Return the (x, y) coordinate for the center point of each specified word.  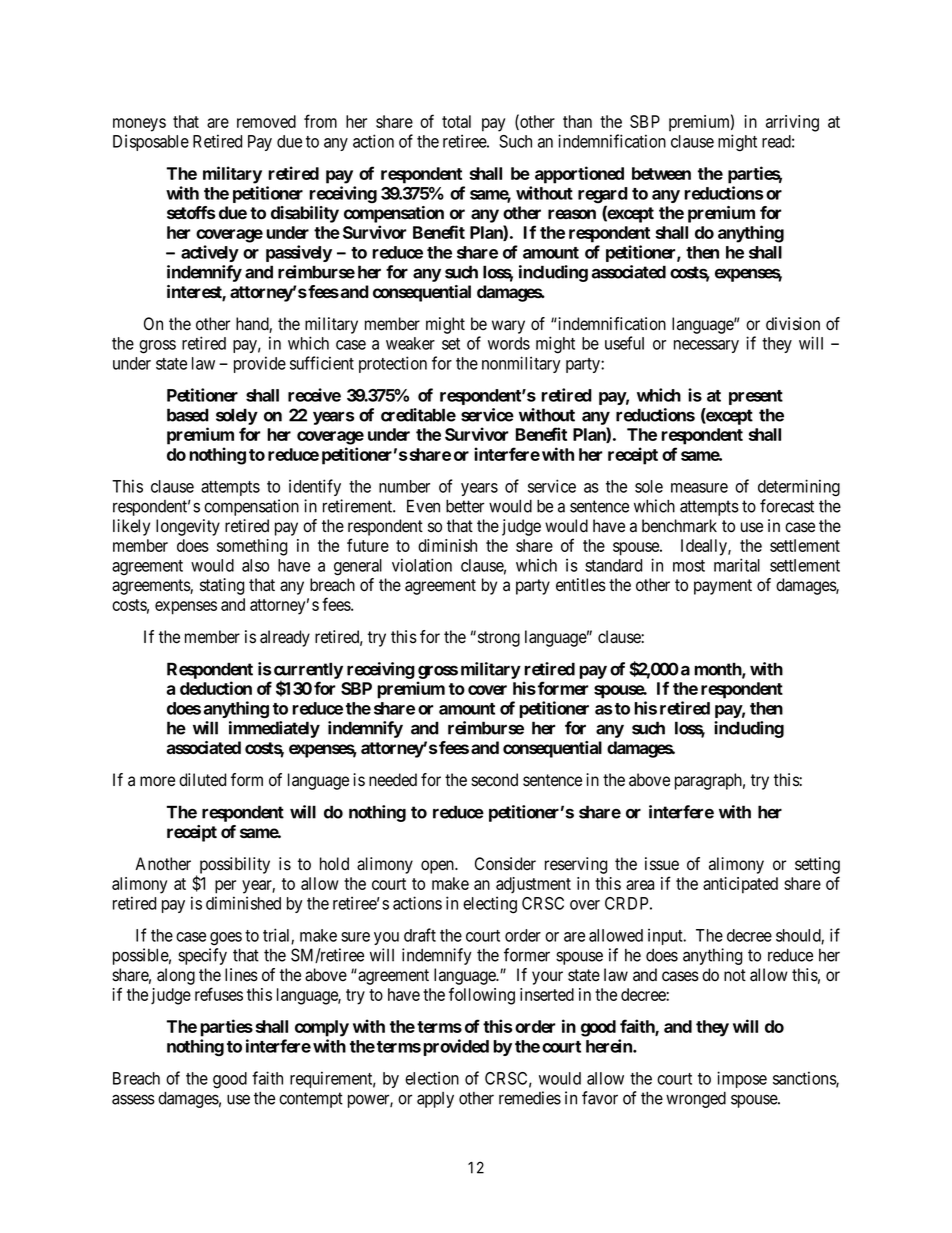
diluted (202, 780)
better (465, 506)
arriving (792, 123)
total (456, 121)
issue (662, 864)
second (494, 780)
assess (133, 1099)
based (188, 415)
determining (799, 488)
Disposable (151, 142)
